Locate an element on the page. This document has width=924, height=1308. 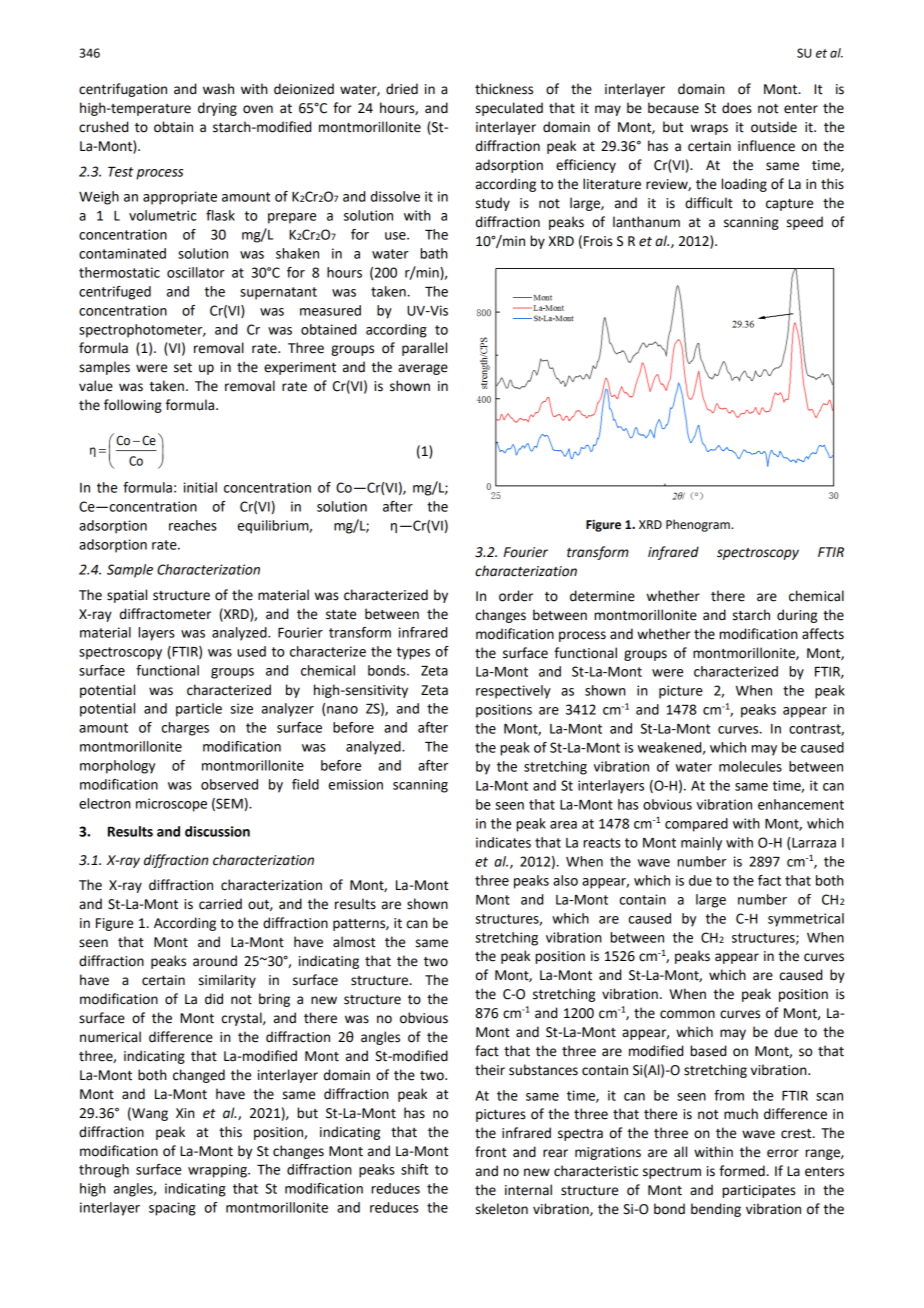
front is located at coordinates (490, 1152).
